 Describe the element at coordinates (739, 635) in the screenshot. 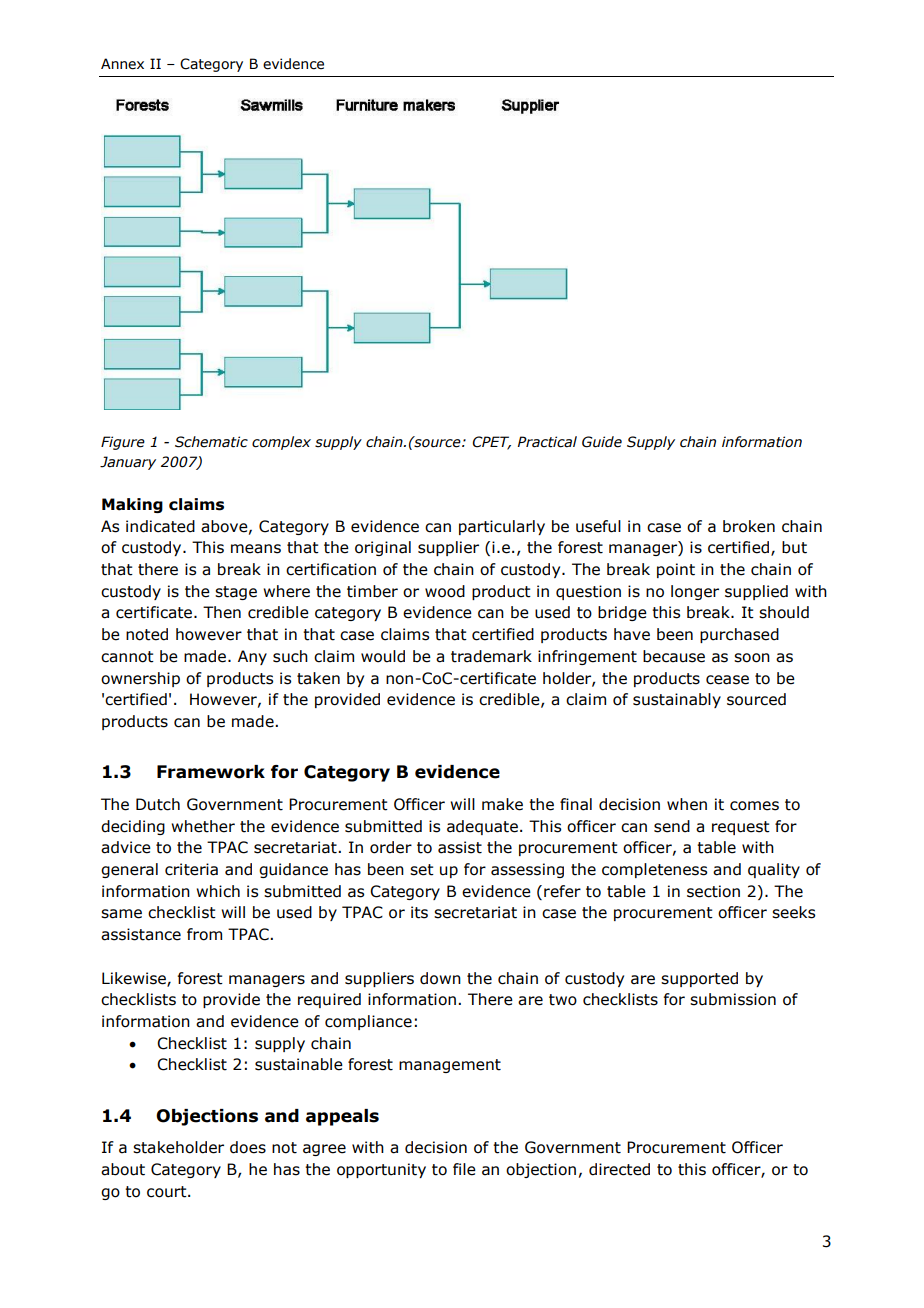

I see `purchased` at that location.
